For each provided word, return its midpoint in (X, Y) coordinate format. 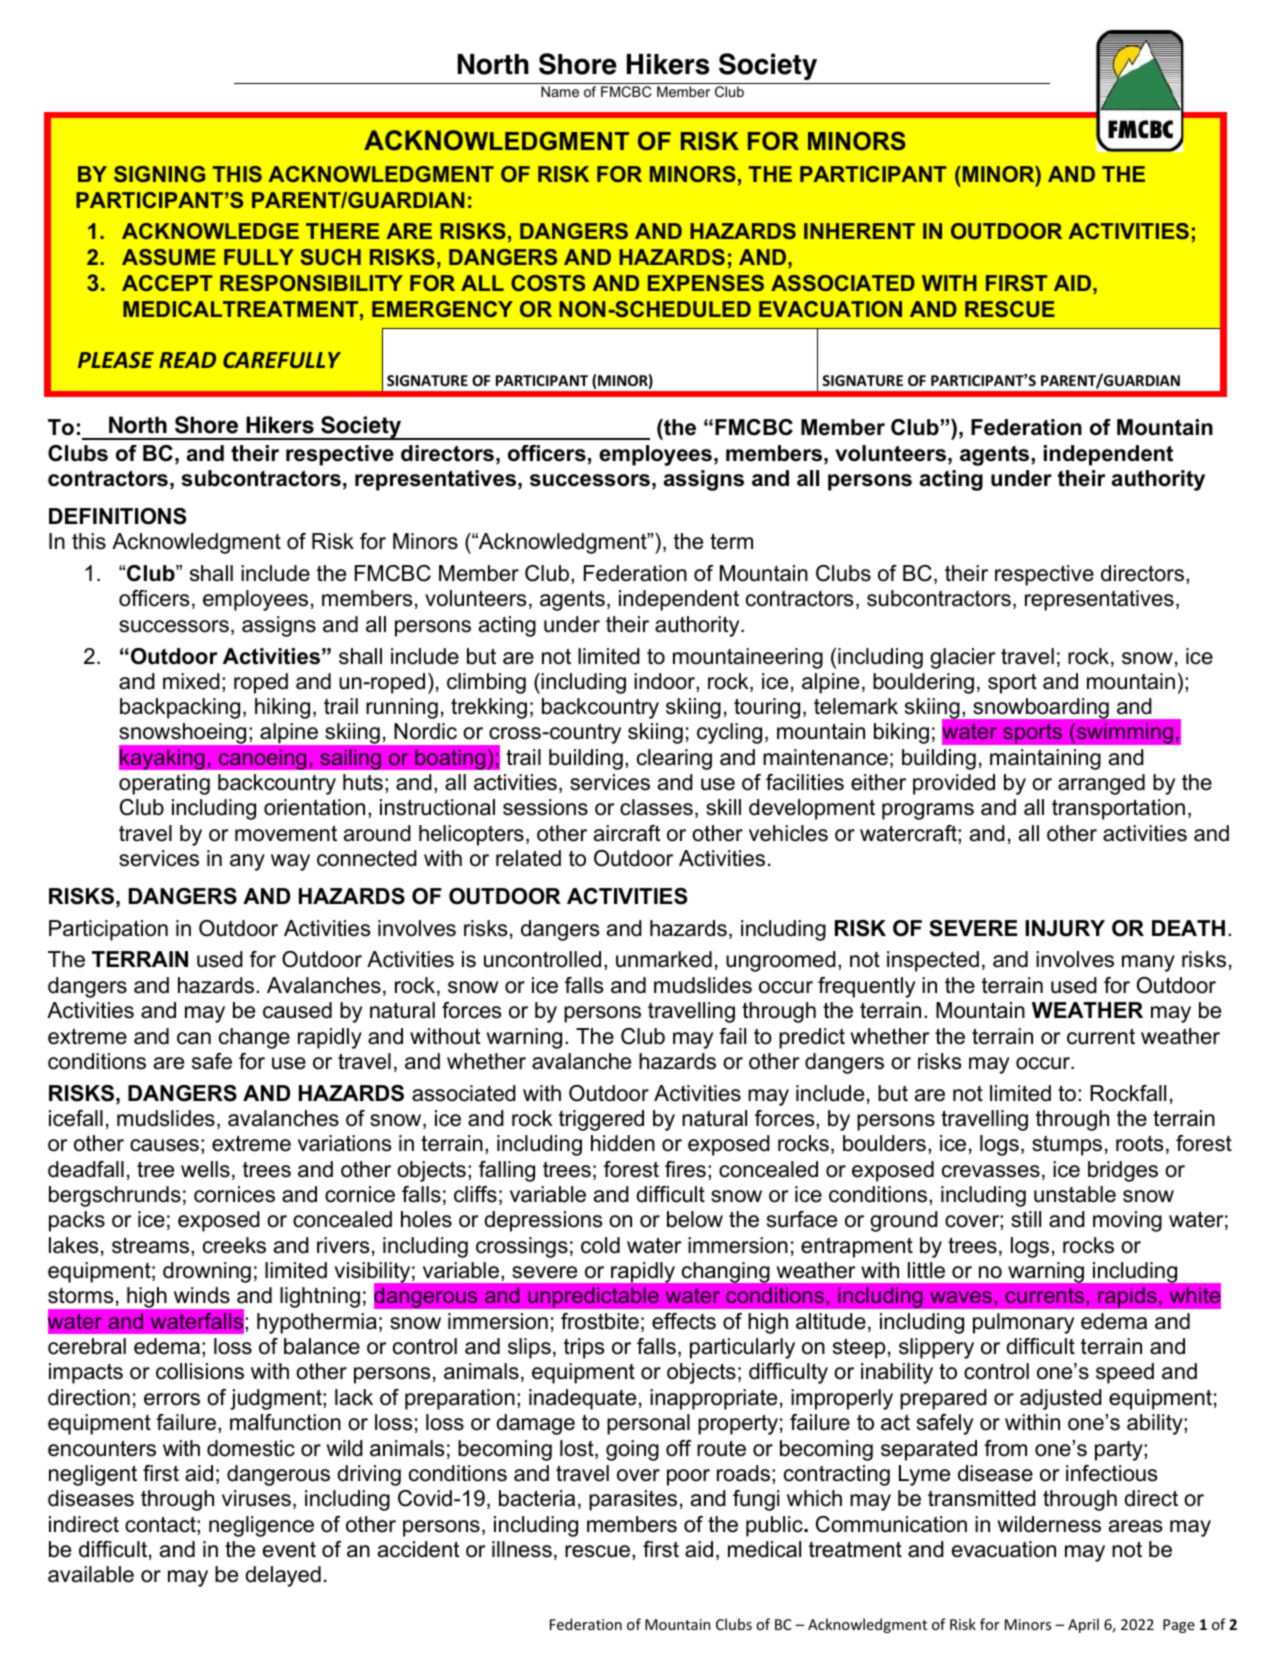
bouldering (923, 683)
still (1026, 1219)
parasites (633, 1500)
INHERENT (859, 231)
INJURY (1065, 928)
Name (560, 91)
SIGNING (159, 174)
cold (600, 1245)
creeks (234, 1245)
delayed (283, 1576)
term (731, 541)
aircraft (627, 833)
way (290, 862)
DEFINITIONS (117, 516)
